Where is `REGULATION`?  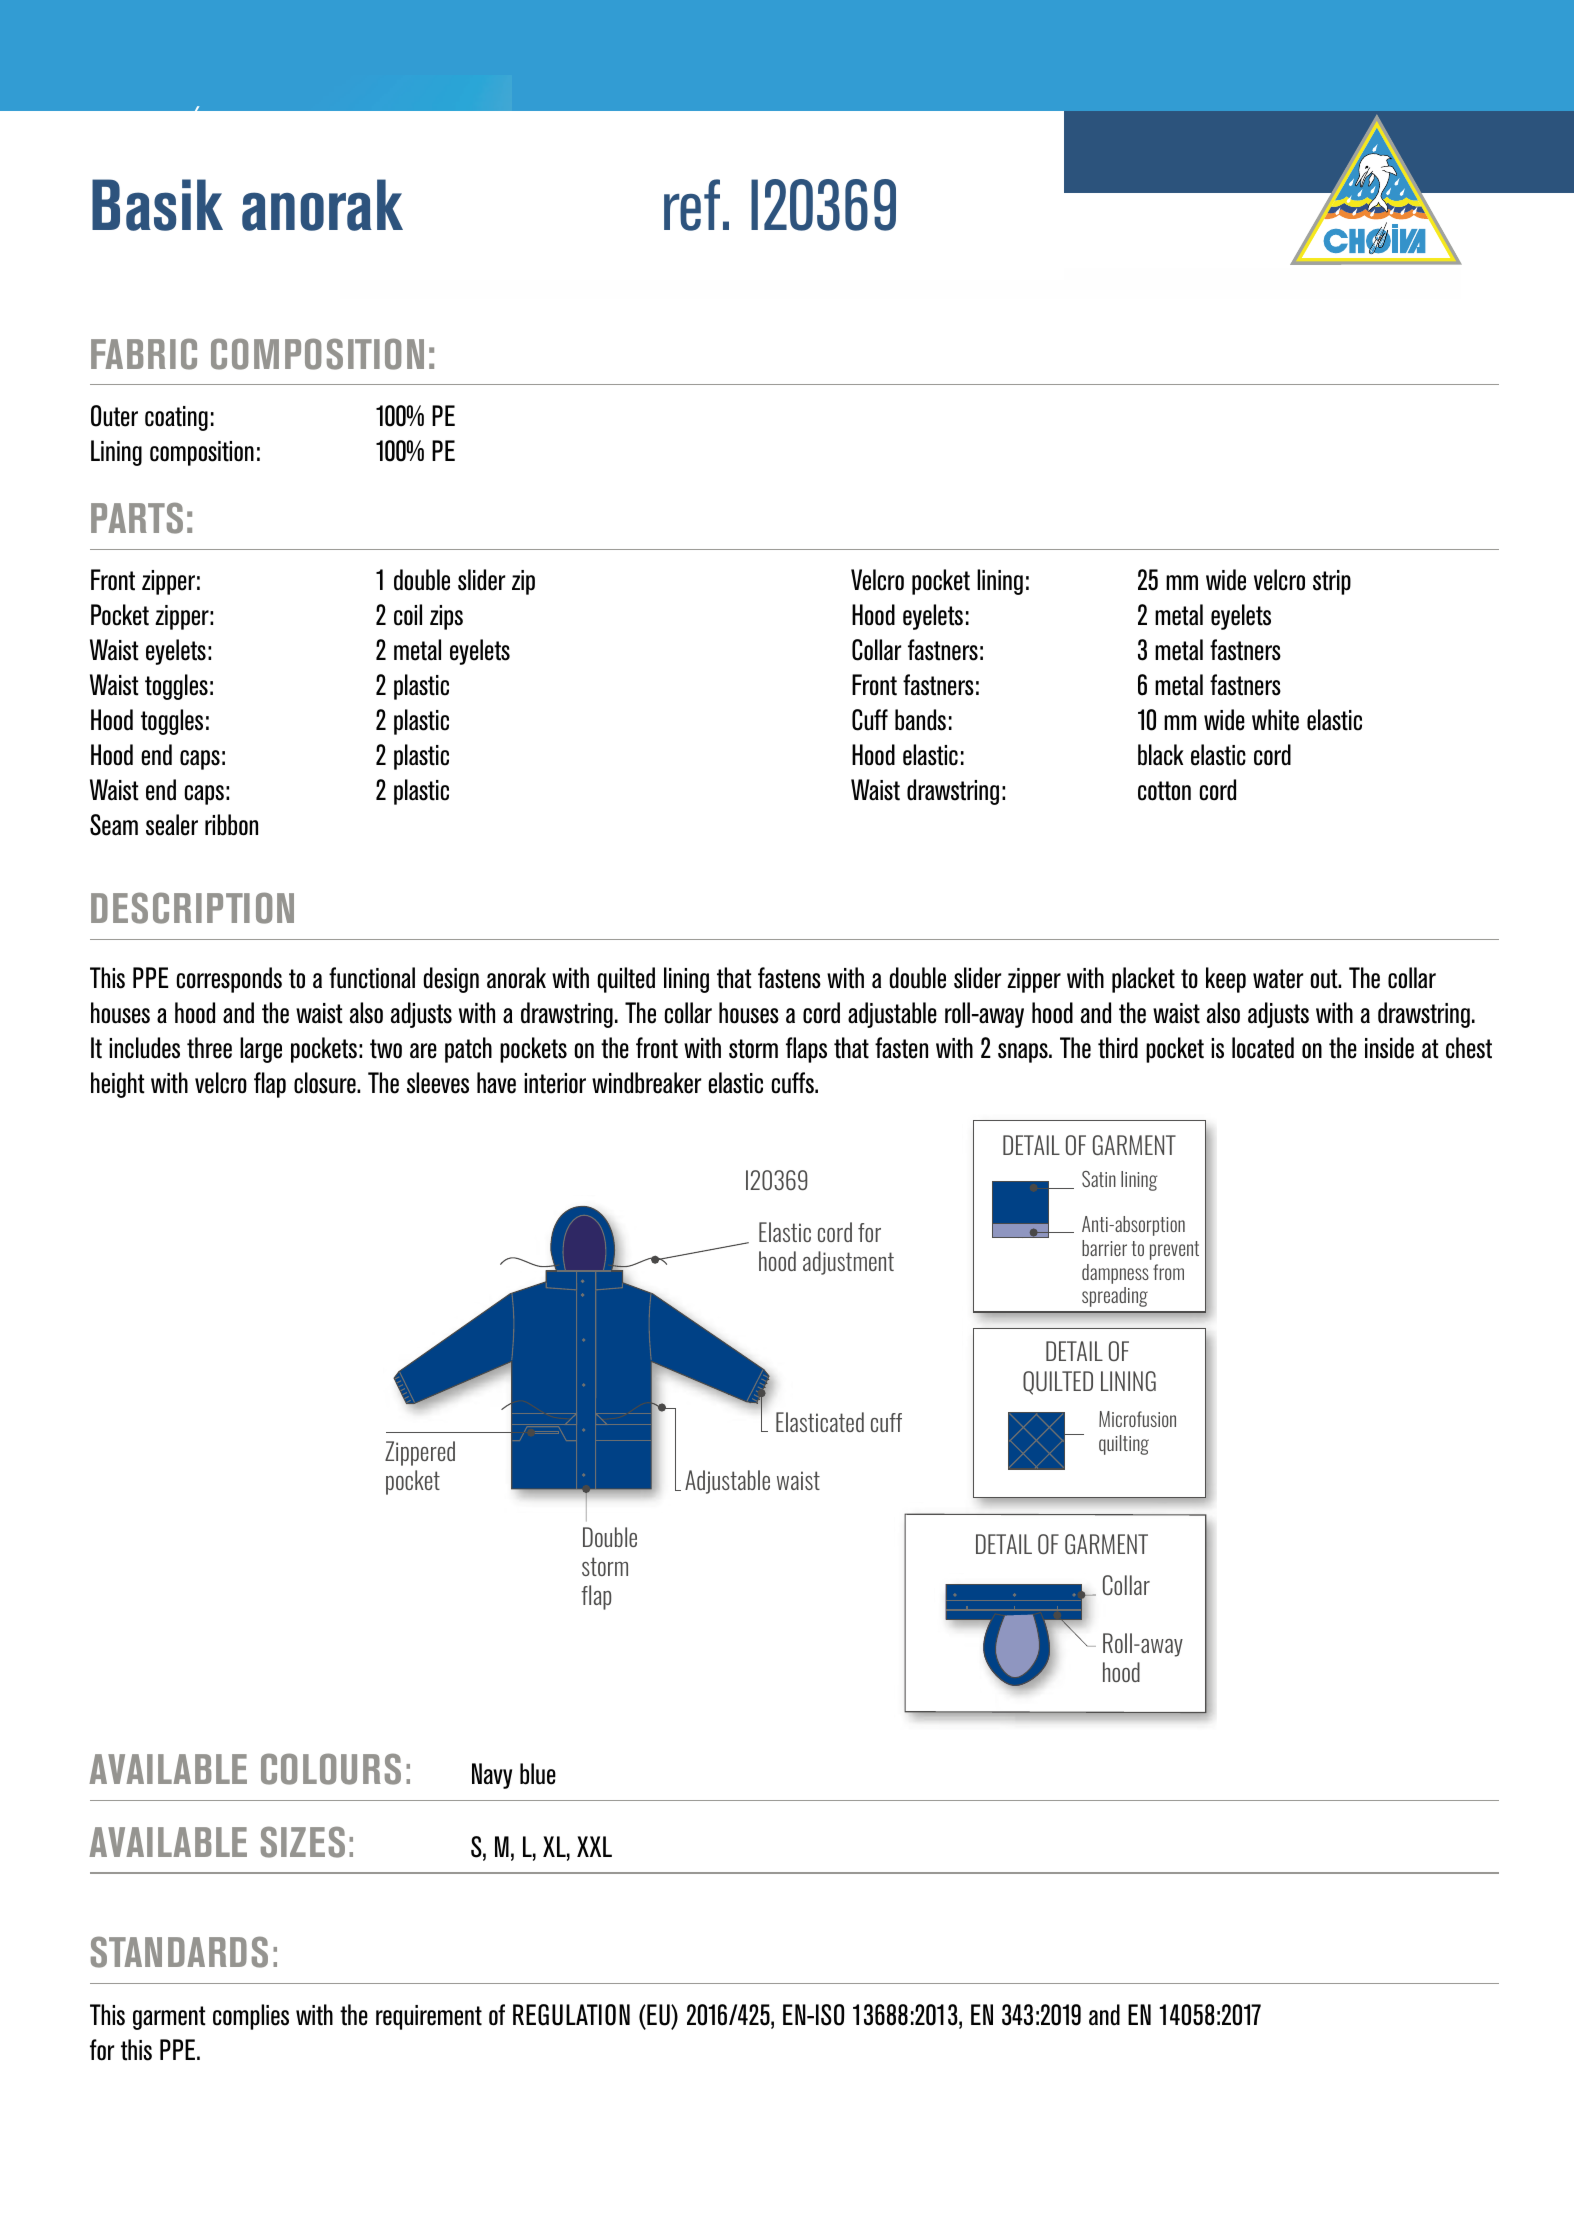
REGULATION is located at coordinates (571, 2015).
